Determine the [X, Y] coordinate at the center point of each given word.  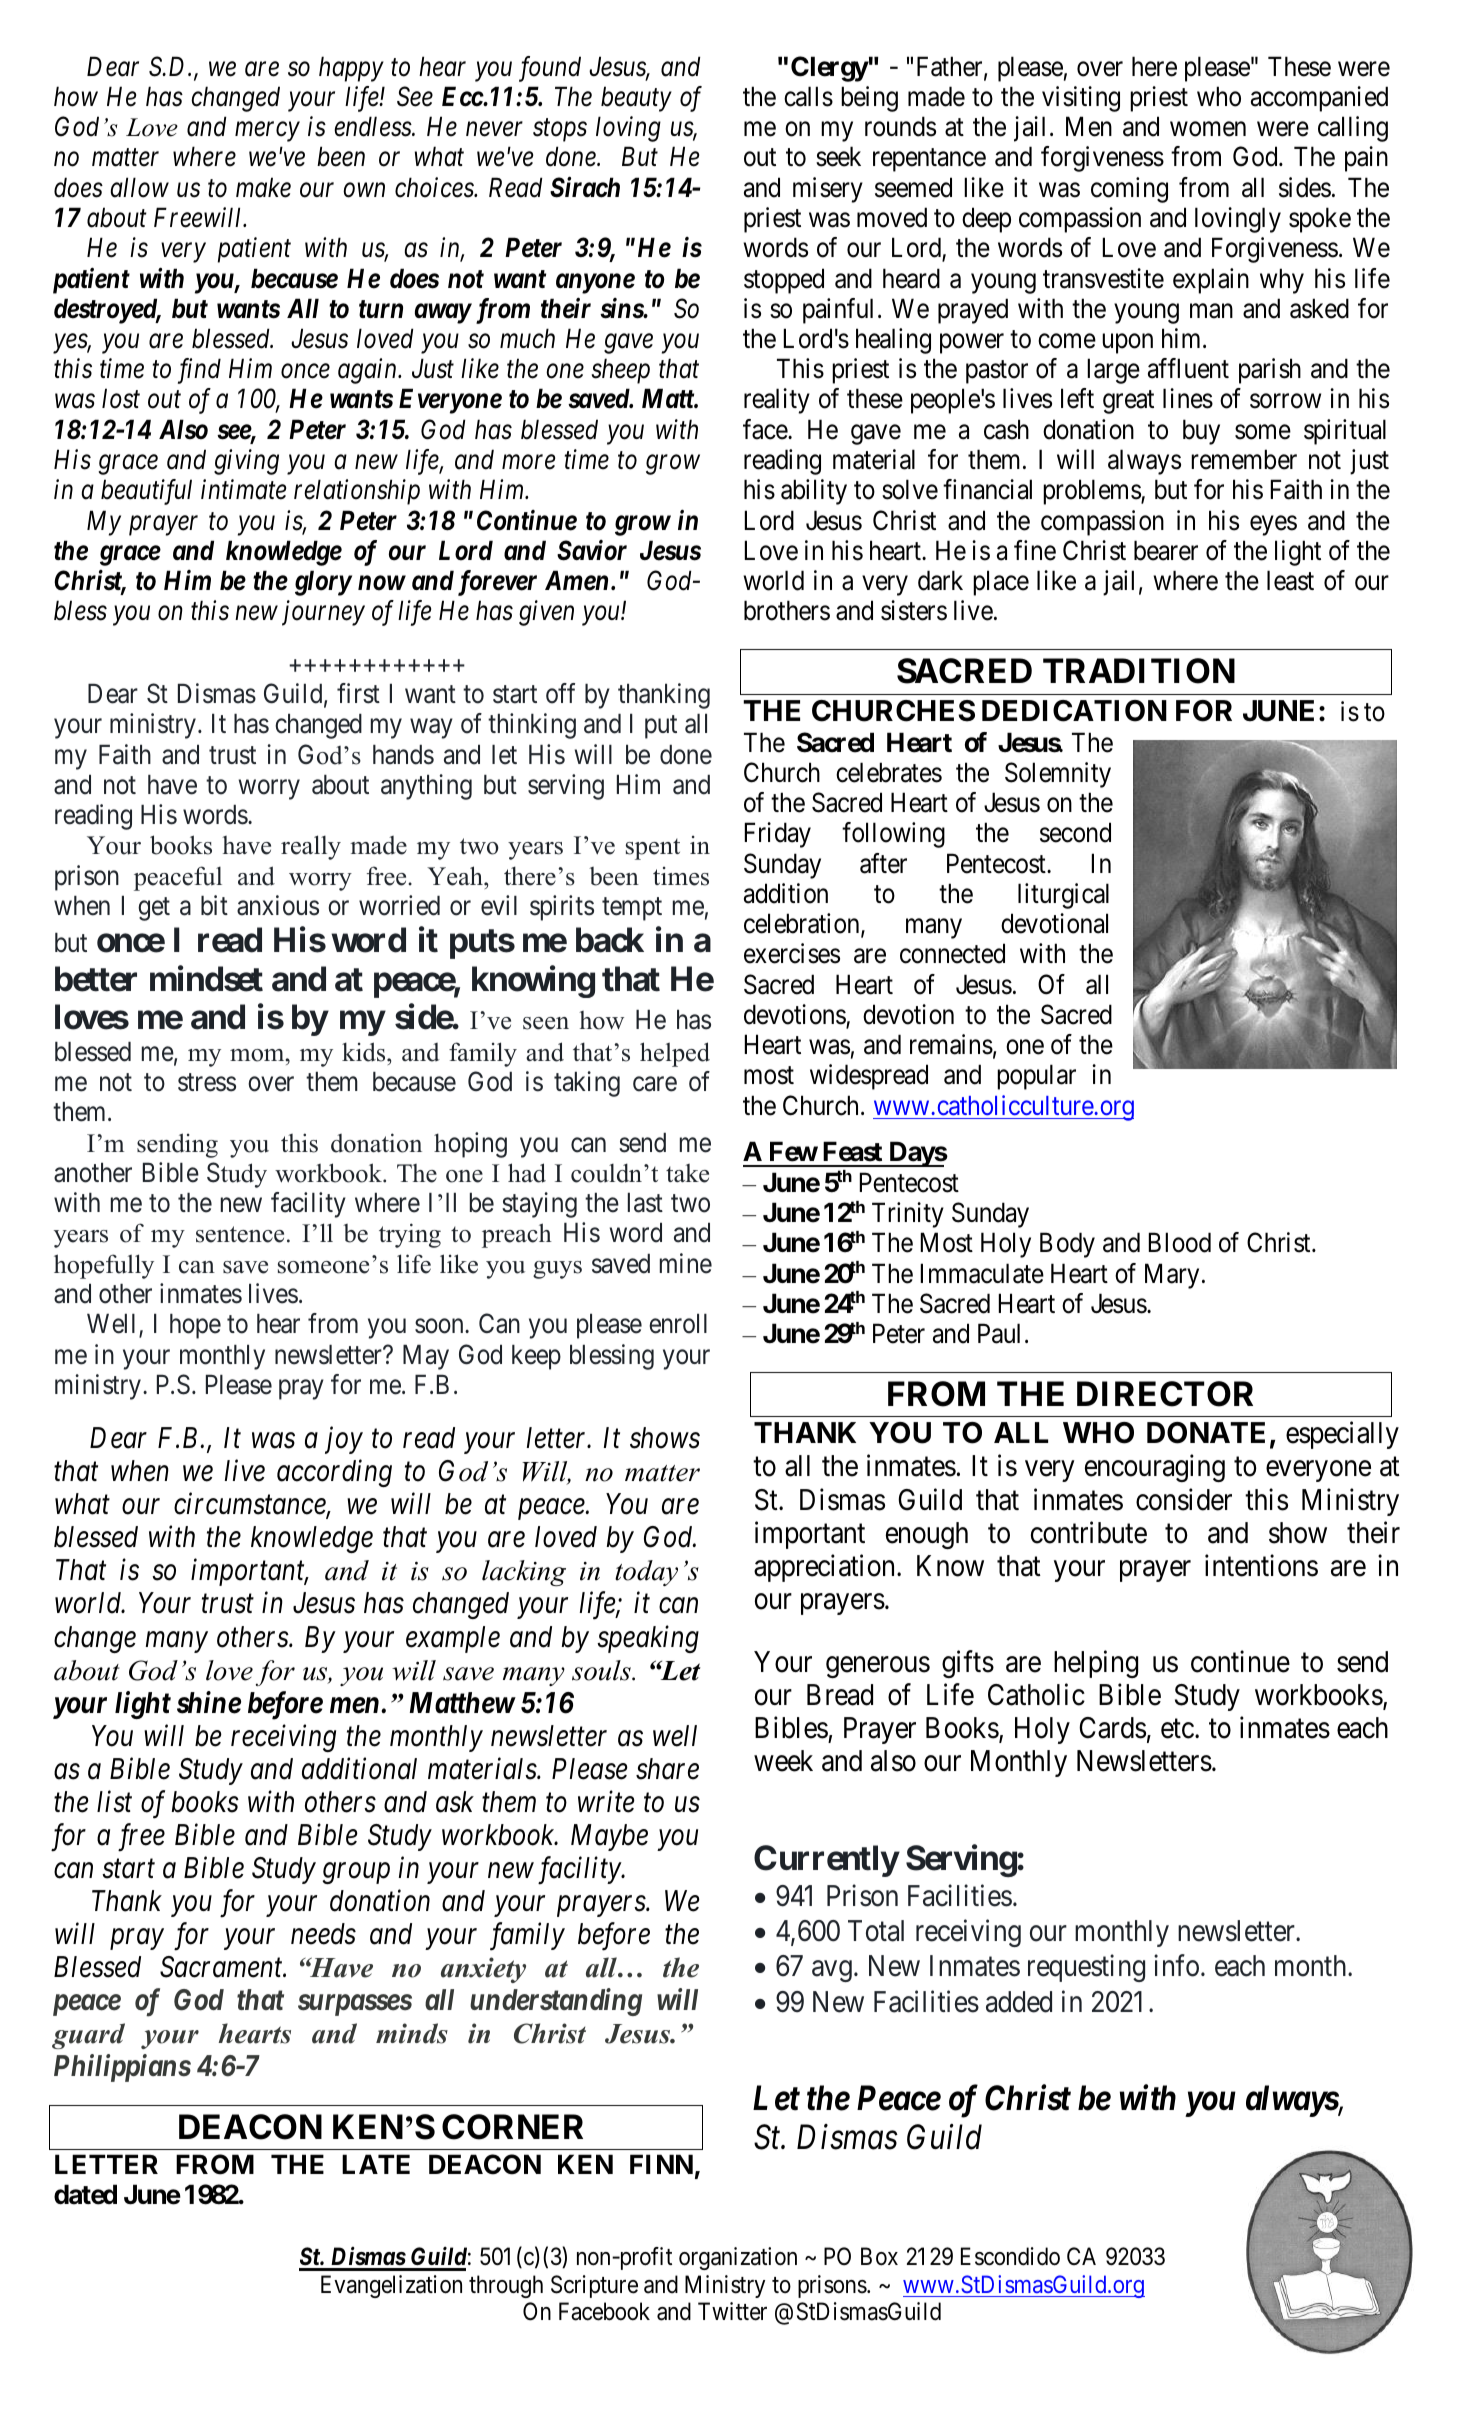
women [1208, 129]
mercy [267, 132]
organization [738, 2258]
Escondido [1010, 2256]
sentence [240, 1234]
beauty [636, 99]
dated [85, 2195]
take [687, 1173]
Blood [1180, 1242]
